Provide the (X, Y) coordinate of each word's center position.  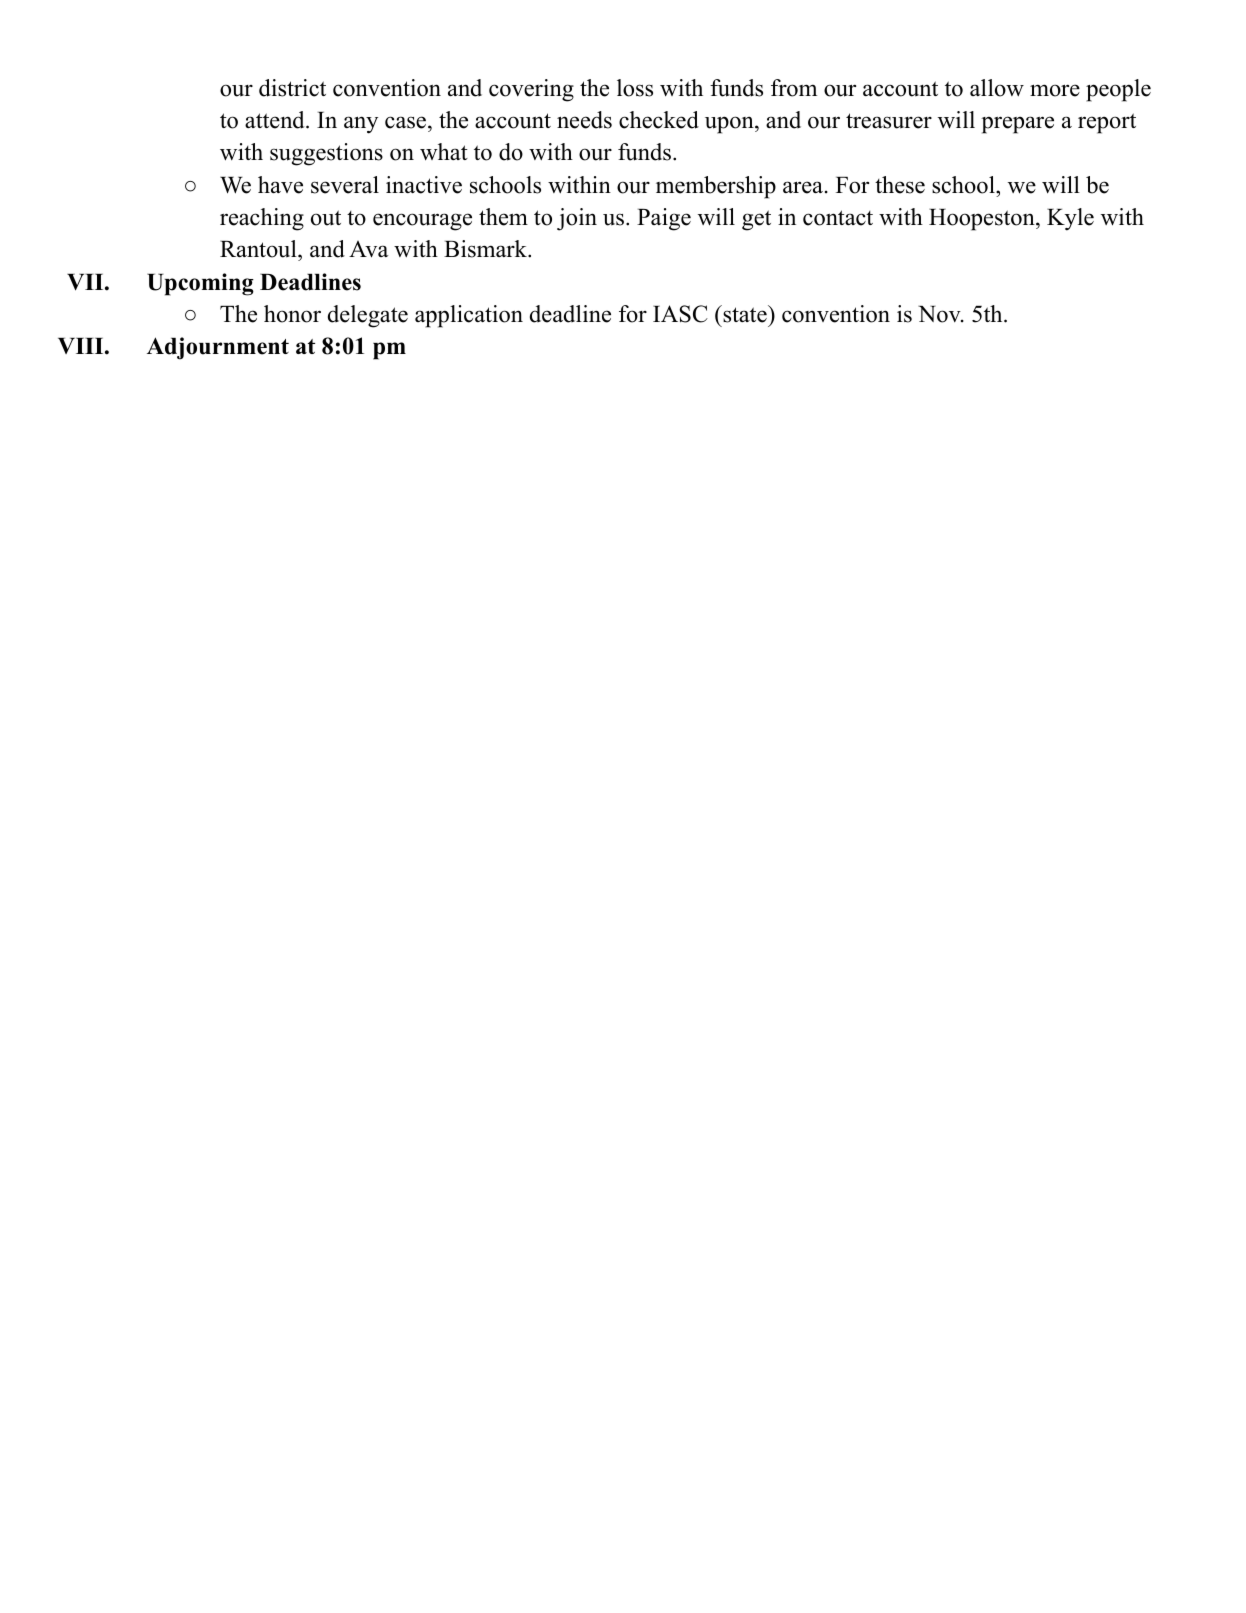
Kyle (1070, 219)
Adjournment (218, 348)
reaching (262, 219)
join (577, 219)
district (292, 88)
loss (635, 88)
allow (997, 88)
